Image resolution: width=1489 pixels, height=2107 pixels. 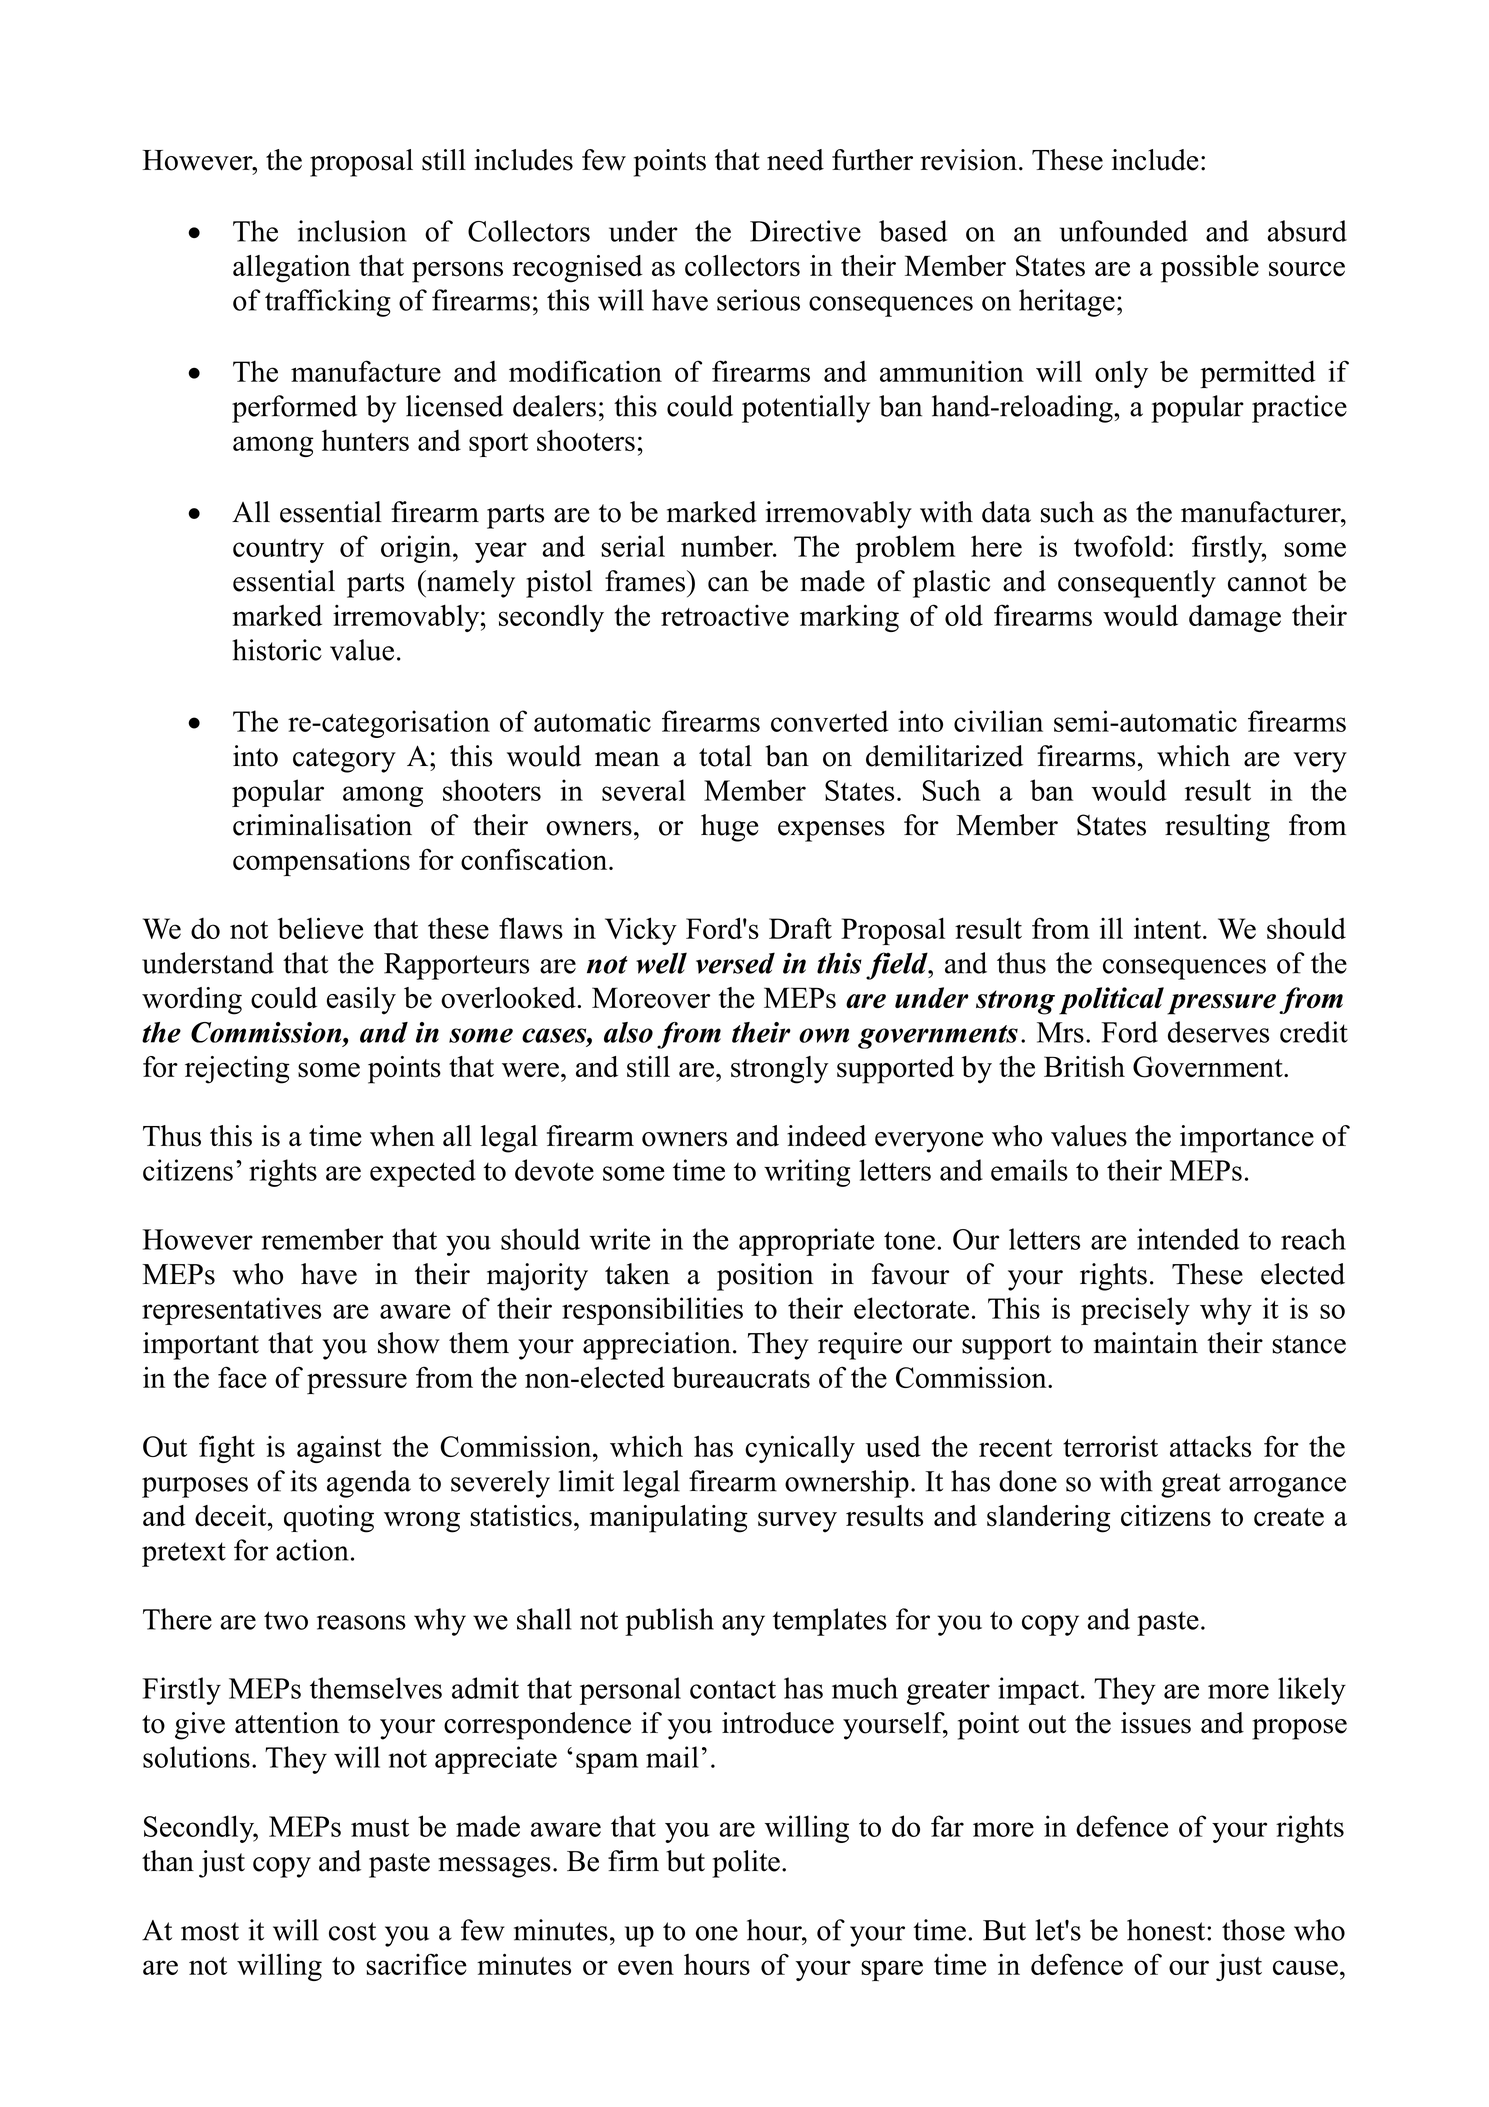 What do you see at coordinates (725, 615) in the screenshot?
I see `retroactive` at bounding box center [725, 615].
